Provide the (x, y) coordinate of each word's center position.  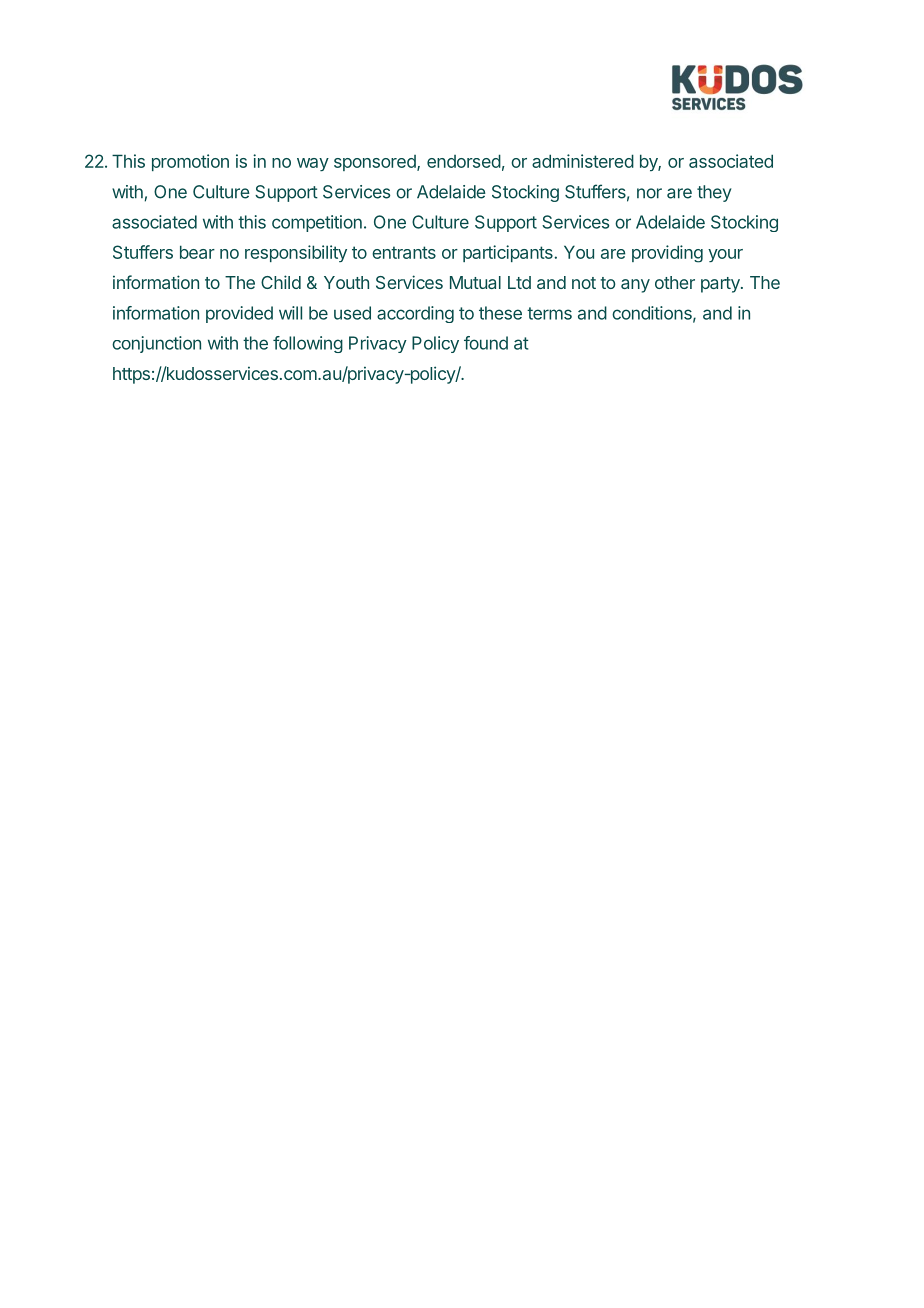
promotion (190, 162)
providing (667, 254)
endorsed (464, 161)
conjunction (156, 344)
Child (281, 282)
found (486, 343)
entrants (404, 252)
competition (317, 223)
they (714, 193)
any (635, 286)
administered (583, 161)
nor (649, 193)
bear (197, 252)
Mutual (475, 282)
